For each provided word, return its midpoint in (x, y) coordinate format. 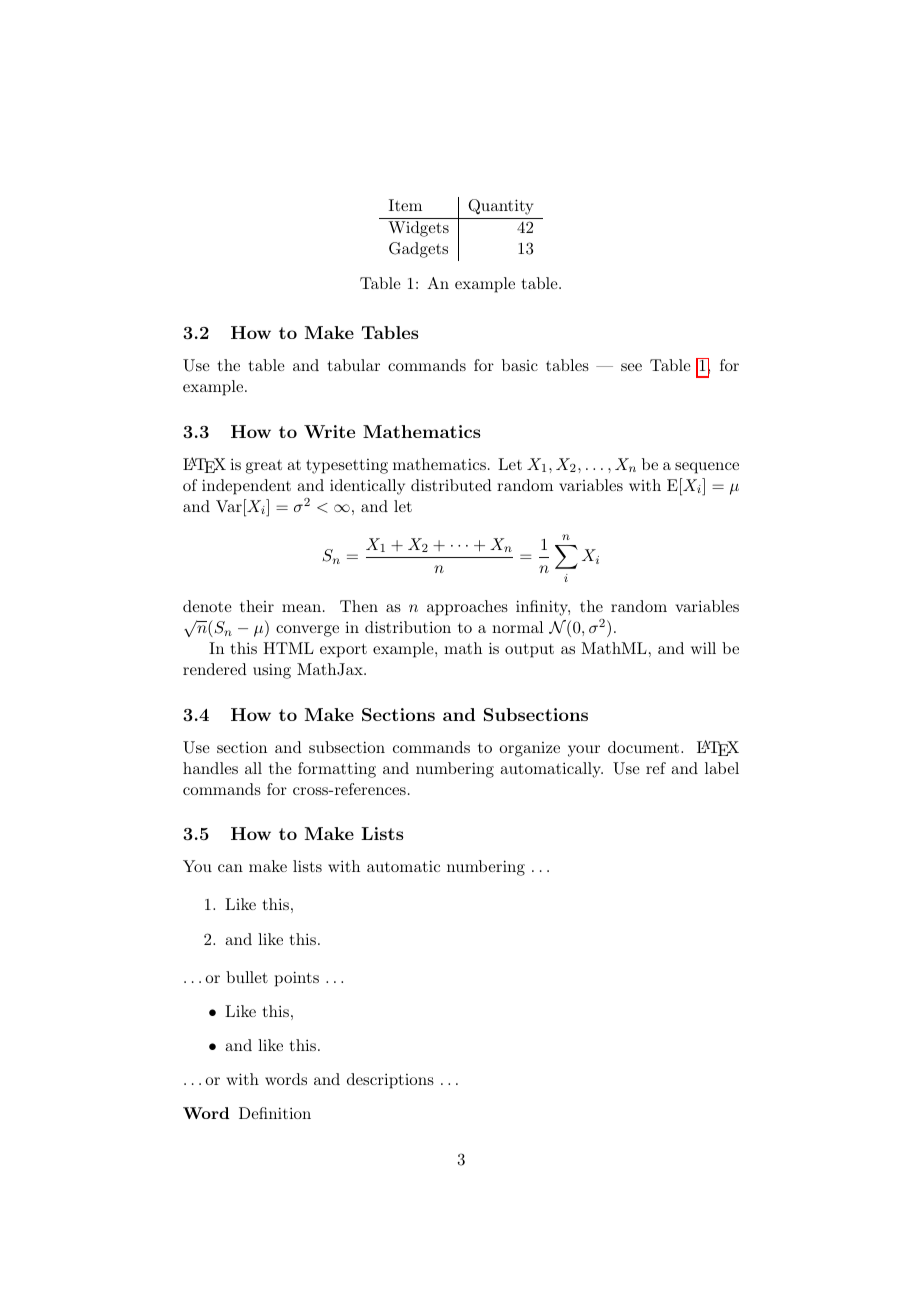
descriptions (390, 1081)
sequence (707, 468)
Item (405, 205)
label (722, 768)
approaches (467, 608)
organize (529, 749)
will (703, 648)
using (272, 671)
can (230, 868)
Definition (275, 1113)
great (264, 467)
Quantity (500, 207)
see (631, 367)
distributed (451, 485)
